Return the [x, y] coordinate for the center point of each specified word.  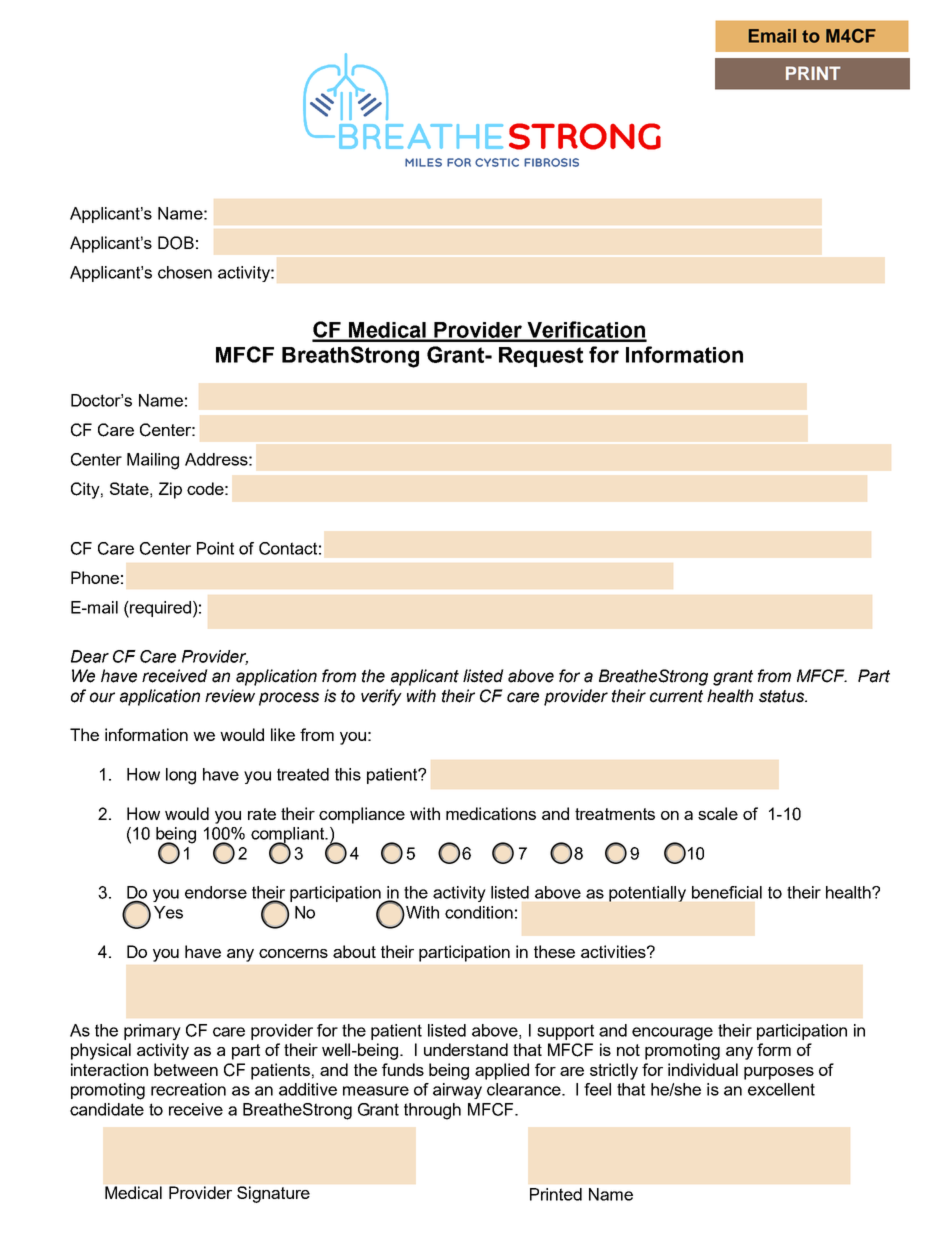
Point [215, 548]
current [676, 696]
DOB [176, 243]
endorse [216, 892]
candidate [107, 1109]
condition [479, 912]
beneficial [727, 892]
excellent [781, 1089]
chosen [185, 272]
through [432, 1111]
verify [381, 697]
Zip [170, 490]
